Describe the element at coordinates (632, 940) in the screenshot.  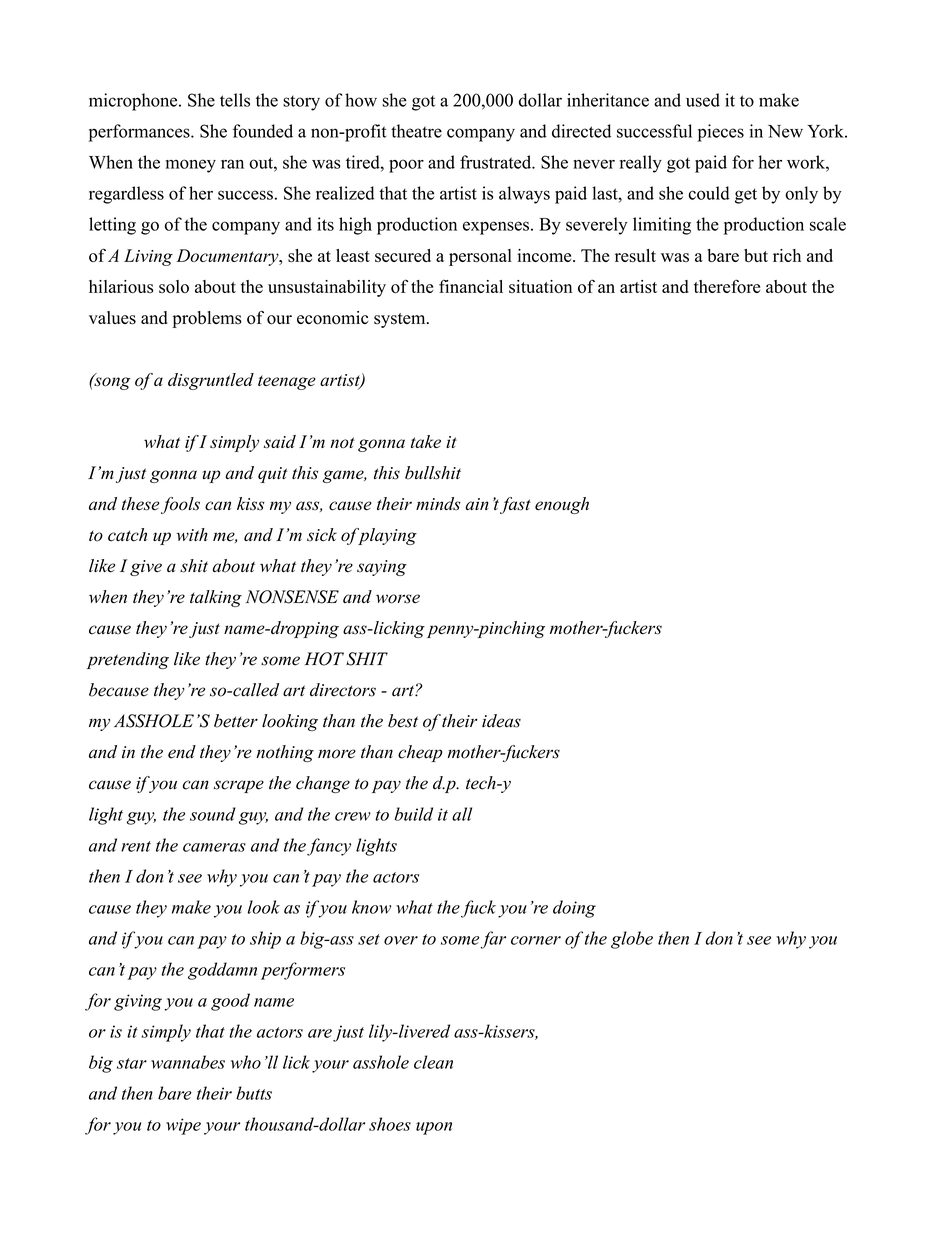
I see `globe` at that location.
